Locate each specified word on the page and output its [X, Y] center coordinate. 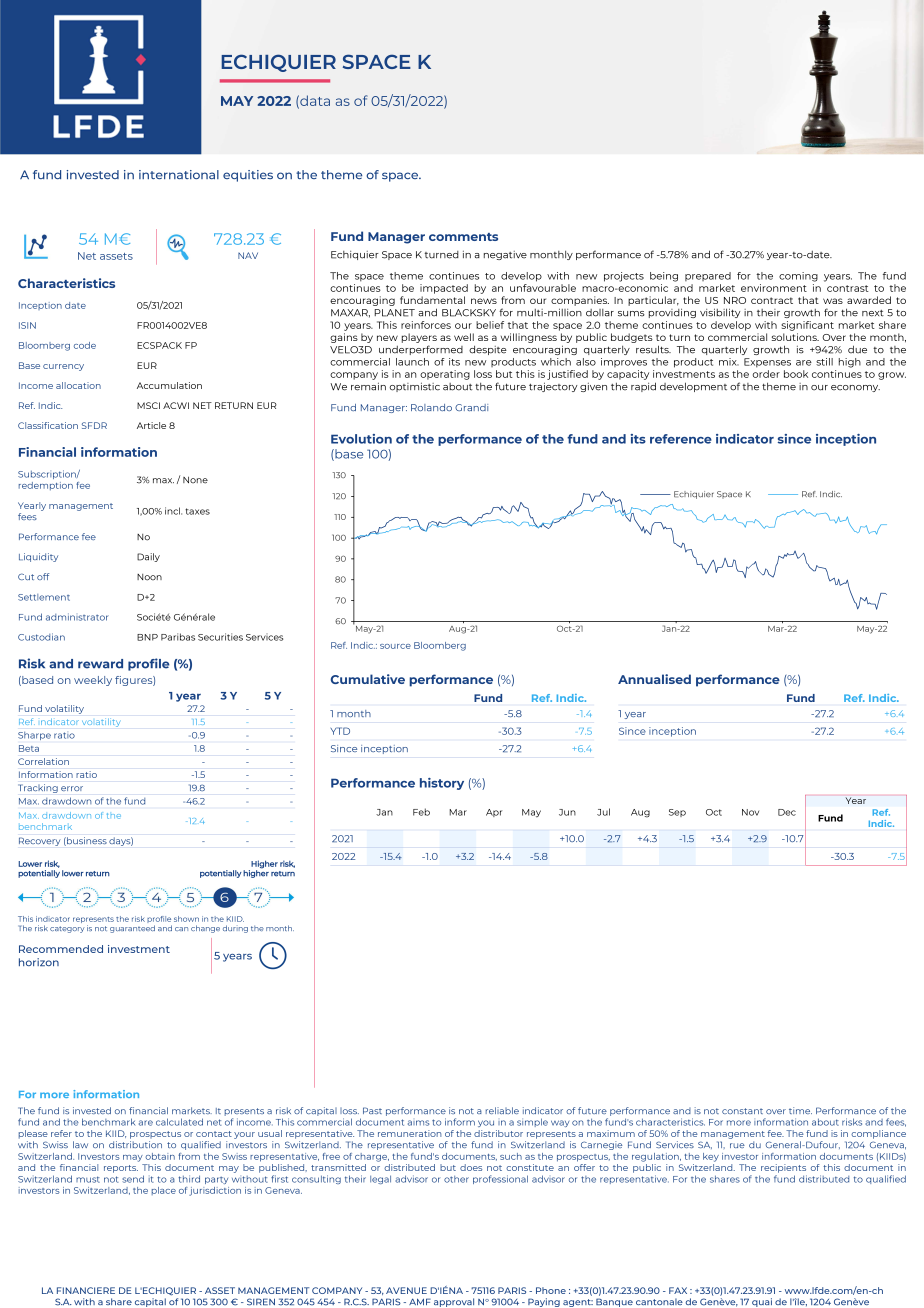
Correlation [43, 761]
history [442, 784]
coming [798, 277]
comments [463, 237]
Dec [787, 812]
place [164, 1191]
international [179, 174]
